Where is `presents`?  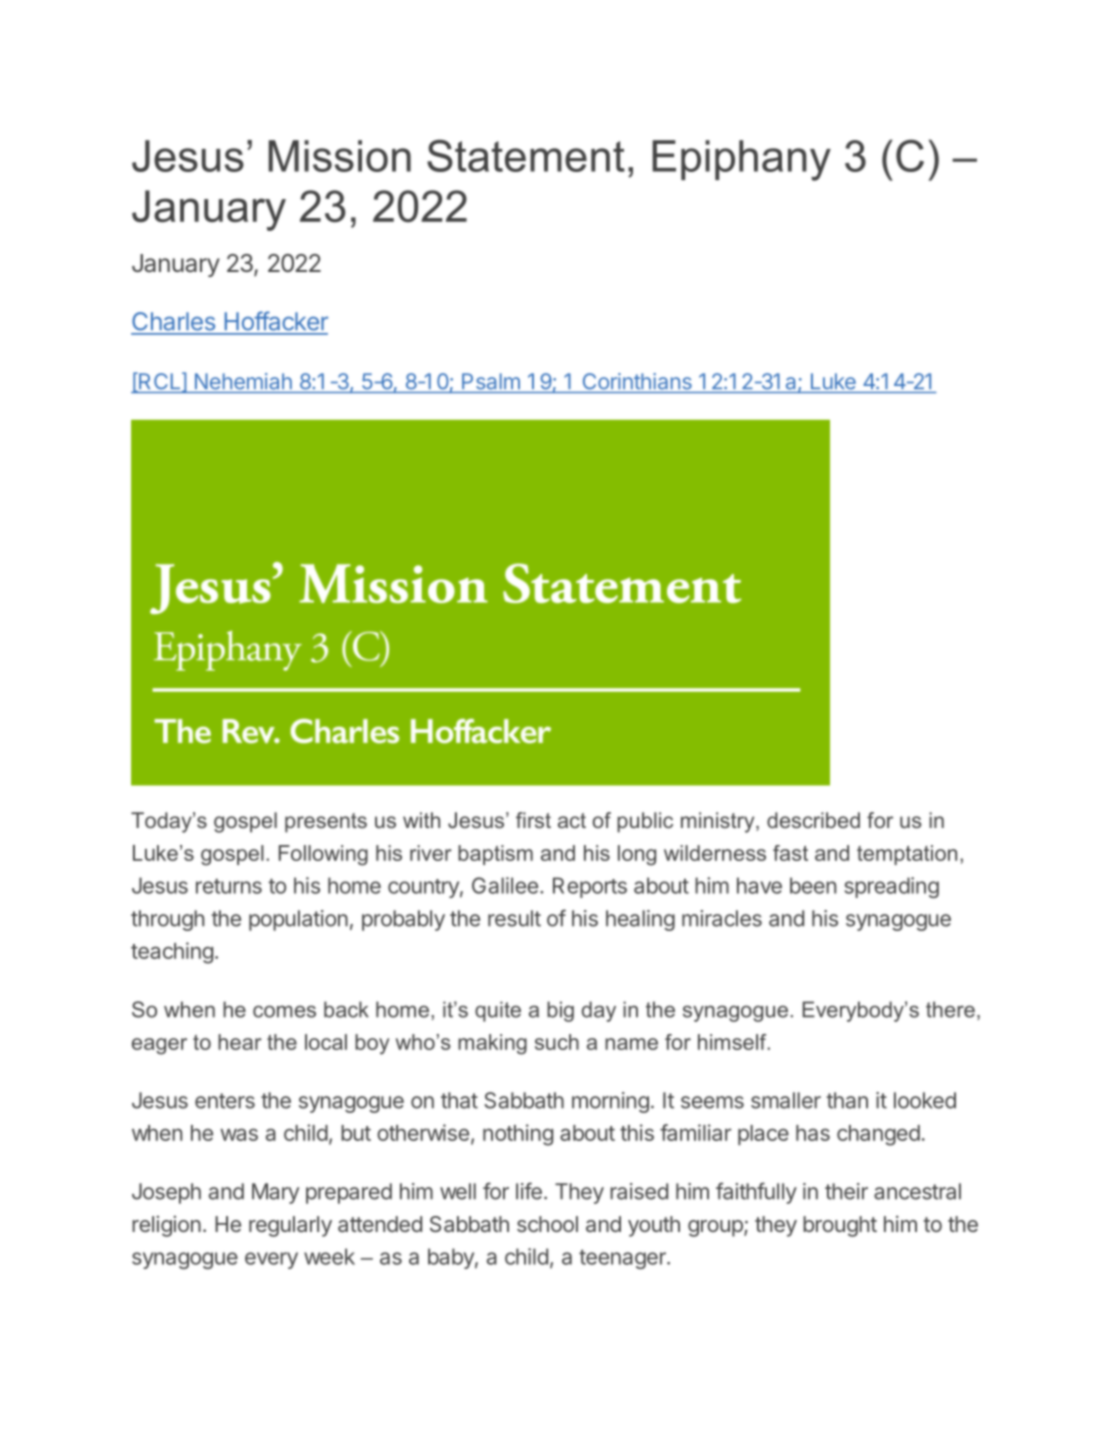
presents is located at coordinates (326, 823).
